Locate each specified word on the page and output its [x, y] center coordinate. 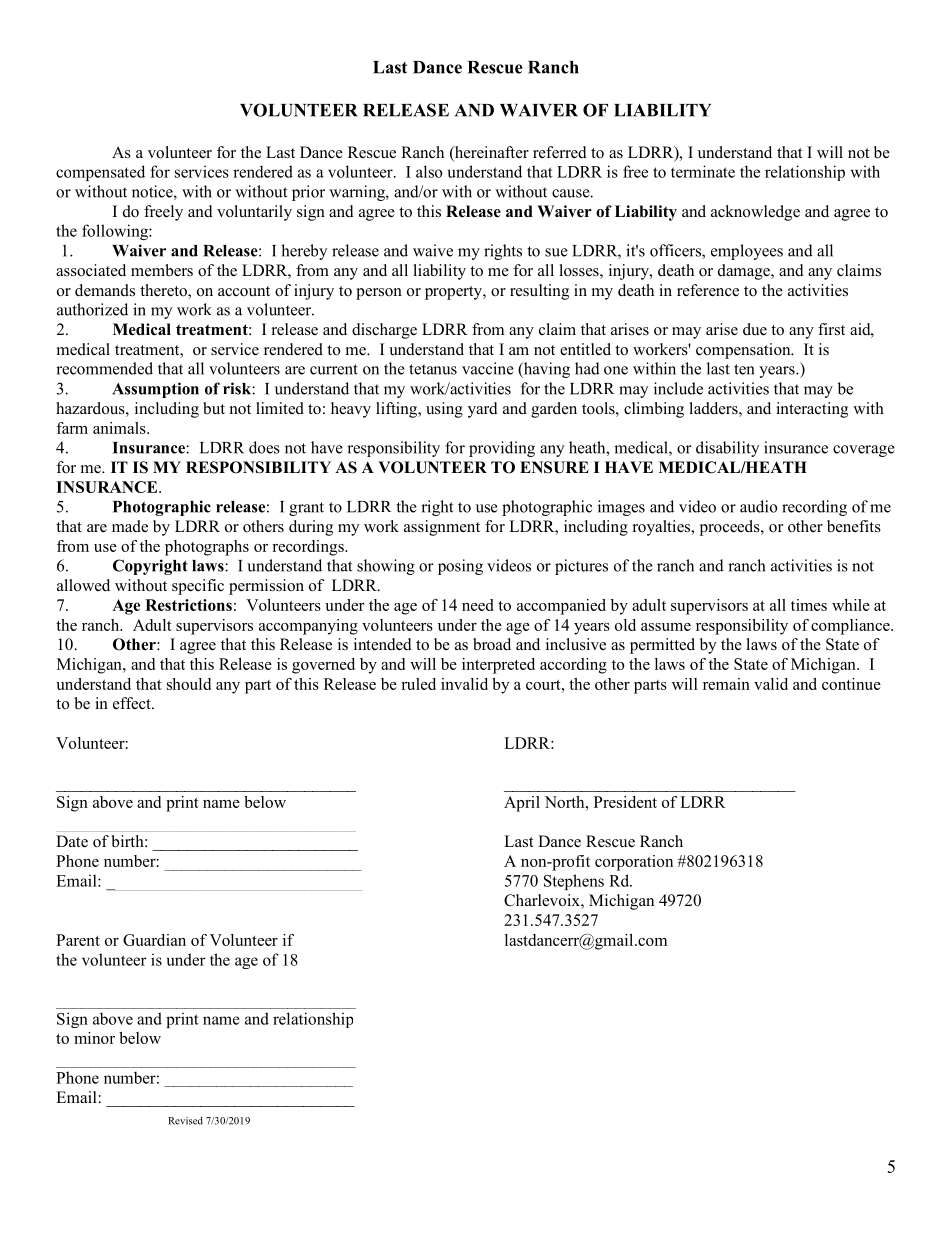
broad [492, 644]
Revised [185, 1121]
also [429, 171]
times [809, 605]
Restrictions [188, 605]
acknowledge [755, 213]
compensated [100, 173]
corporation [634, 863]
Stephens [574, 882]
